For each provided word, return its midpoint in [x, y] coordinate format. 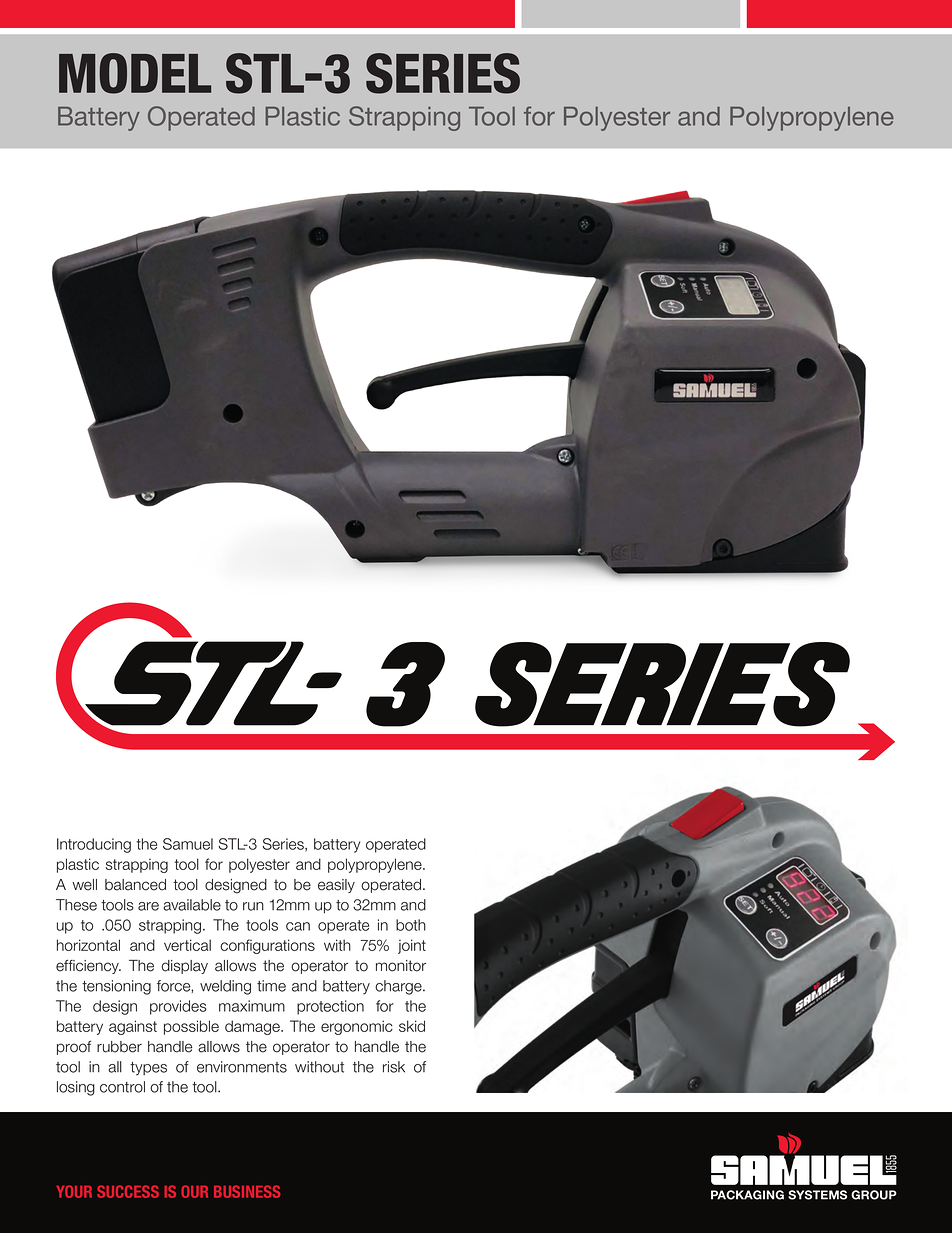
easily [336, 886]
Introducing [94, 845]
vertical [187, 945]
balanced [135, 885]
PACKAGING [747, 1195]
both [411, 925]
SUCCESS [128, 1191]
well [84, 885]
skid [412, 1026]
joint [412, 946]
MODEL [135, 73]
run [253, 906]
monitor [401, 966]
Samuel [188, 844]
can [298, 926]
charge [399, 987]
